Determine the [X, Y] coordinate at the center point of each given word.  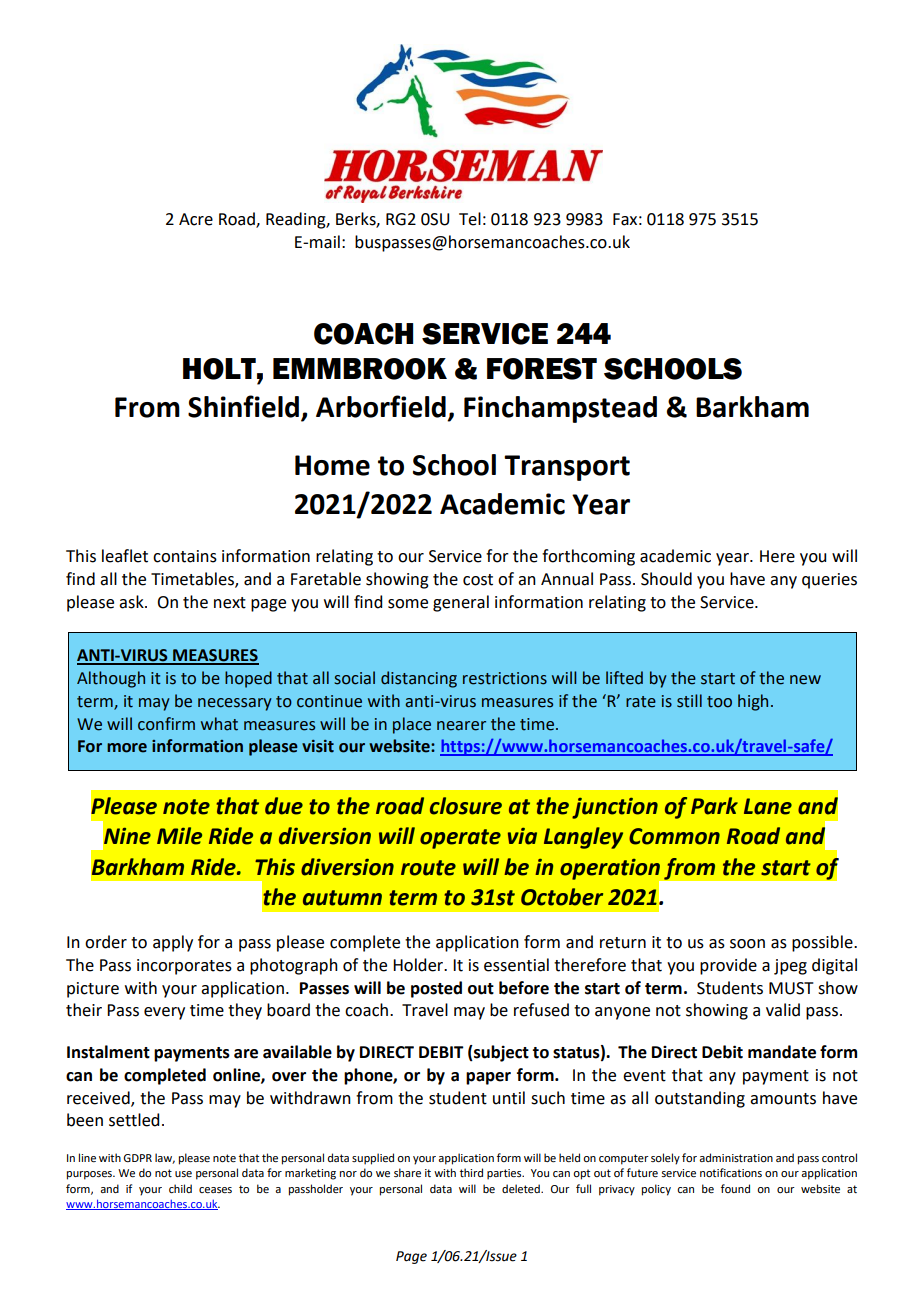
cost [478, 580]
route [428, 868]
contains [185, 556]
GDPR [137, 1158]
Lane [768, 806]
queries [829, 581]
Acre [196, 219]
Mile [179, 836]
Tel [470, 219]
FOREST [542, 369]
